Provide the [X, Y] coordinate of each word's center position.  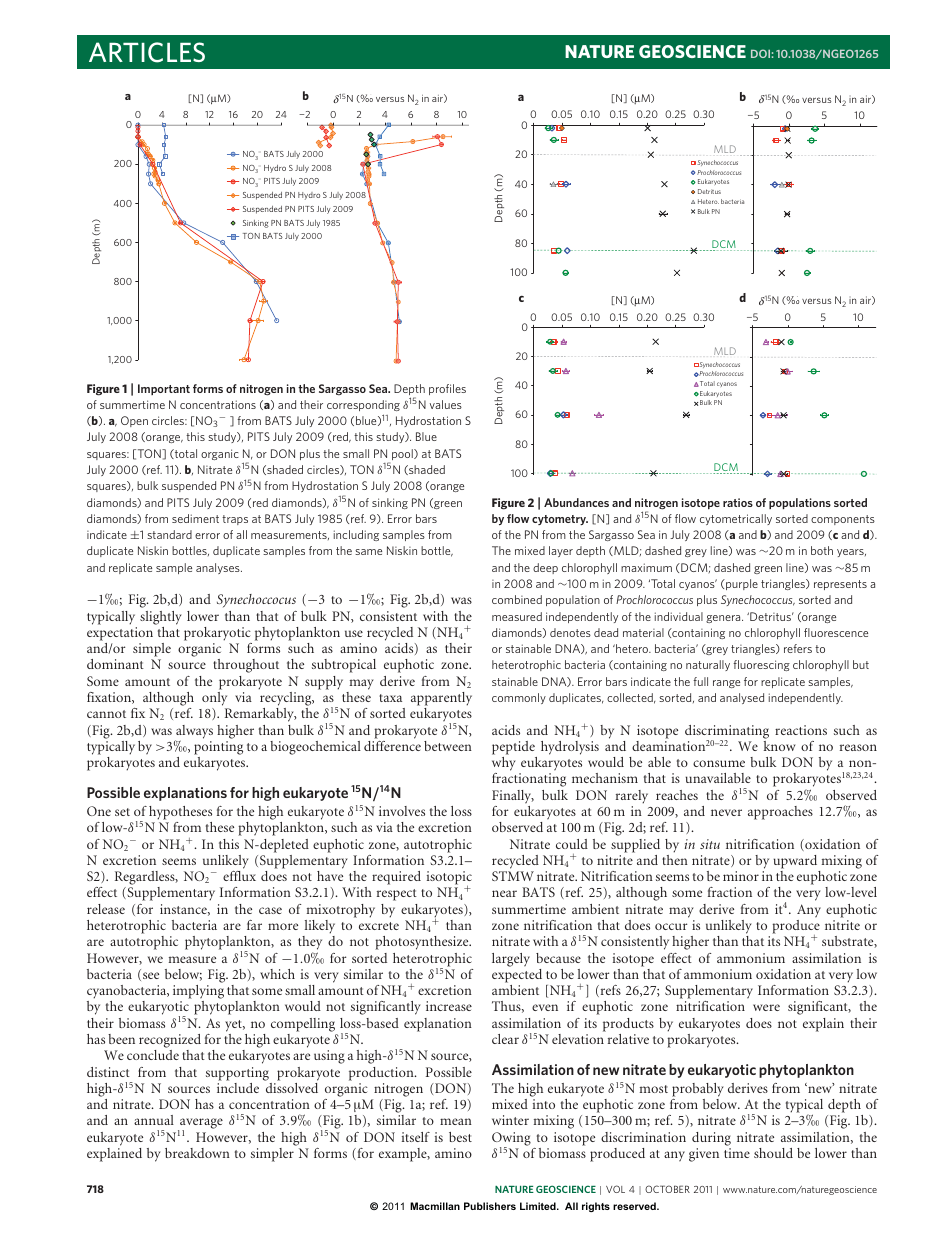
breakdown [197, 1153]
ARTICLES [147, 52]
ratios [738, 502]
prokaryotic [217, 634]
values [446, 404]
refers [798, 648]
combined [517, 599]
